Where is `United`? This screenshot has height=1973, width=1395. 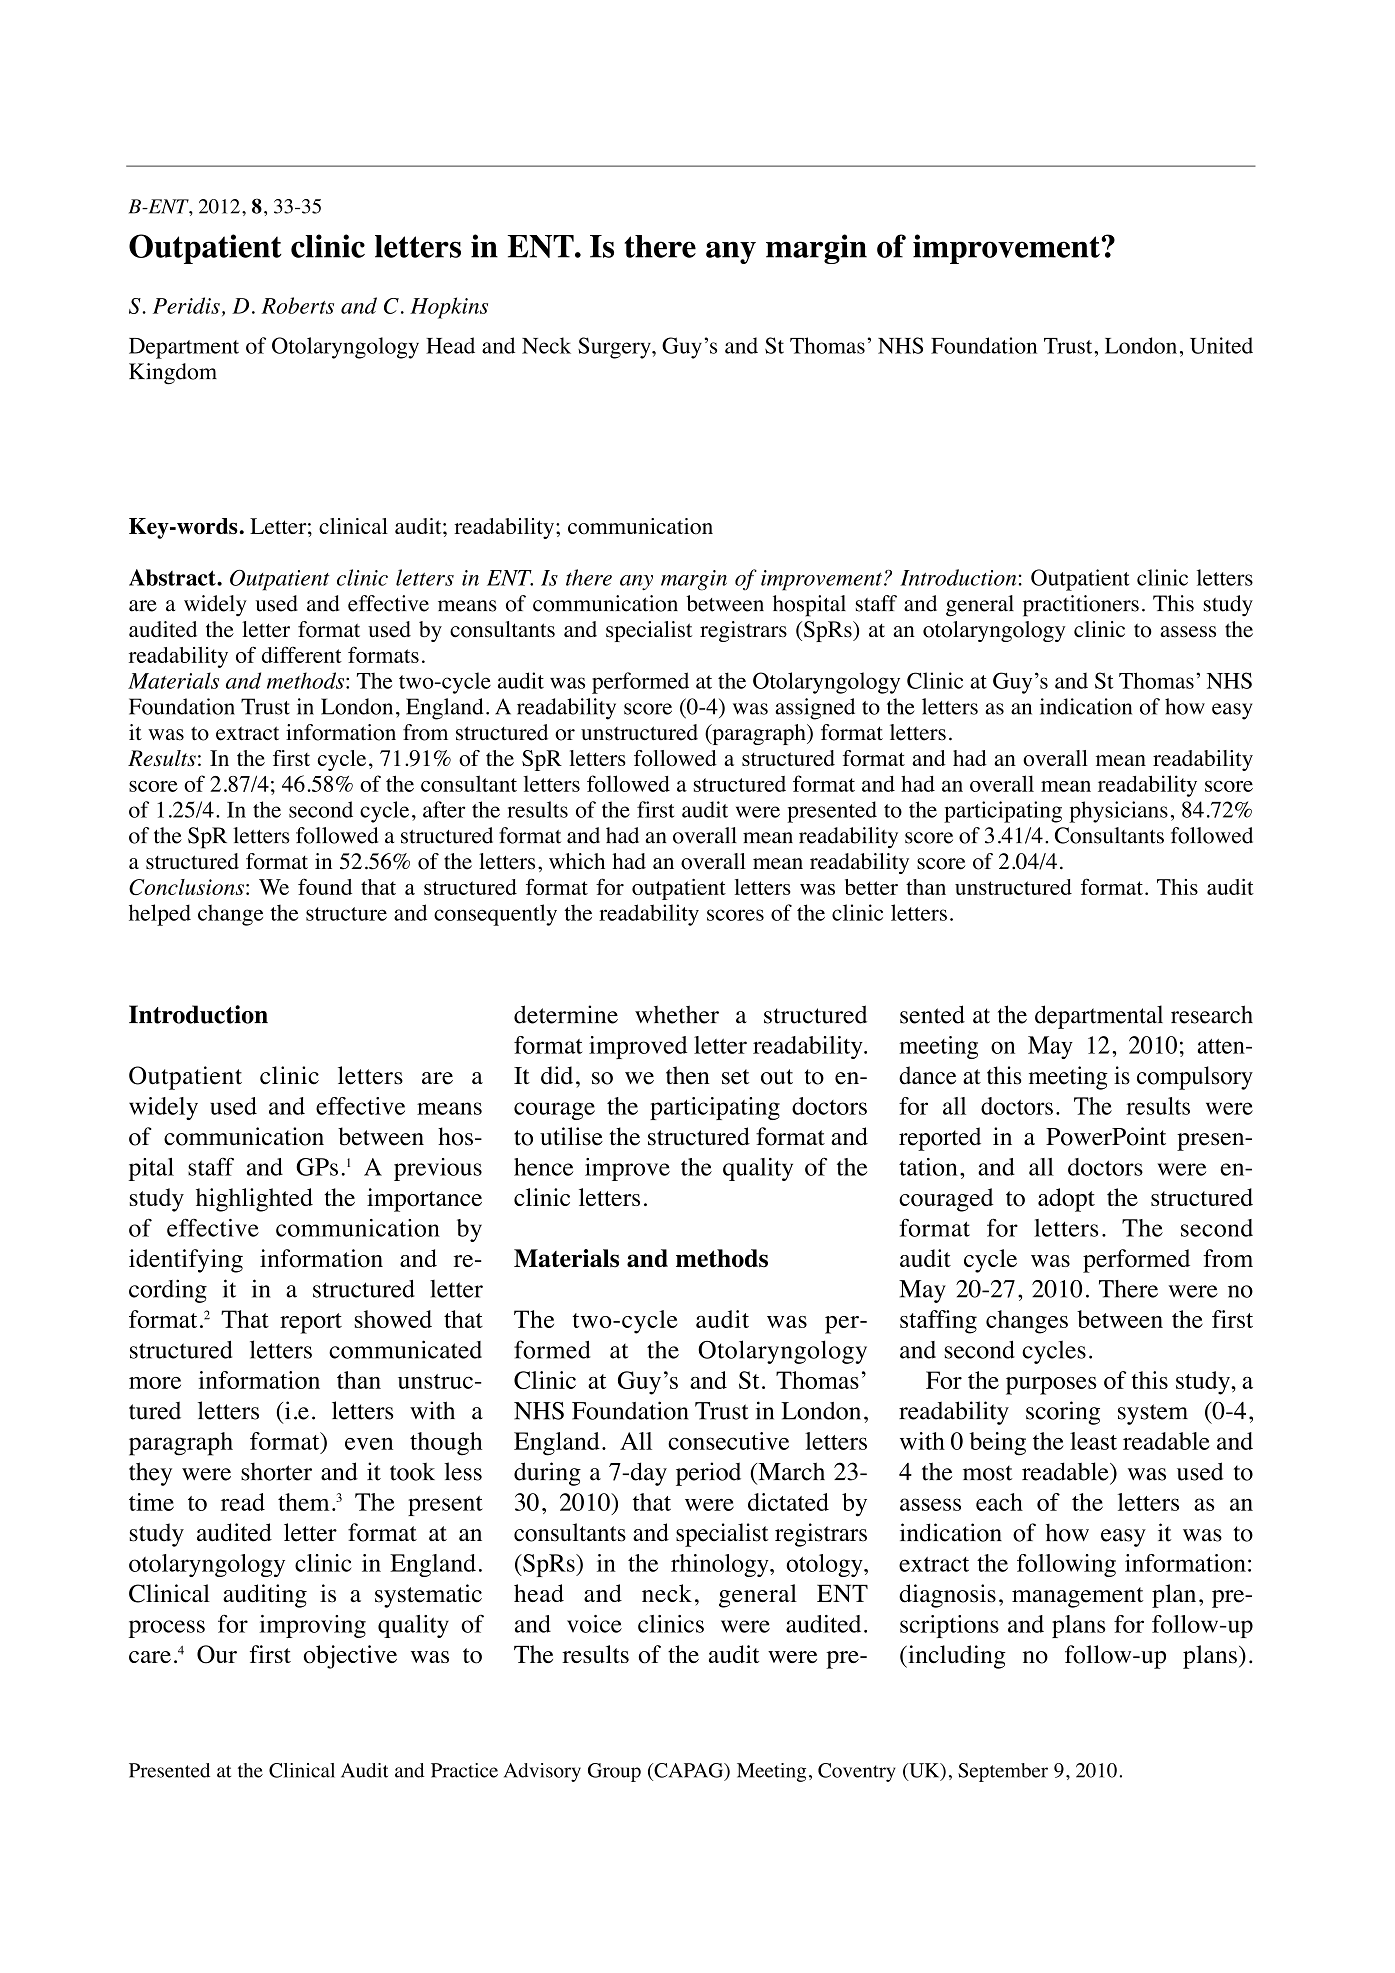 United is located at coordinates (1221, 345).
